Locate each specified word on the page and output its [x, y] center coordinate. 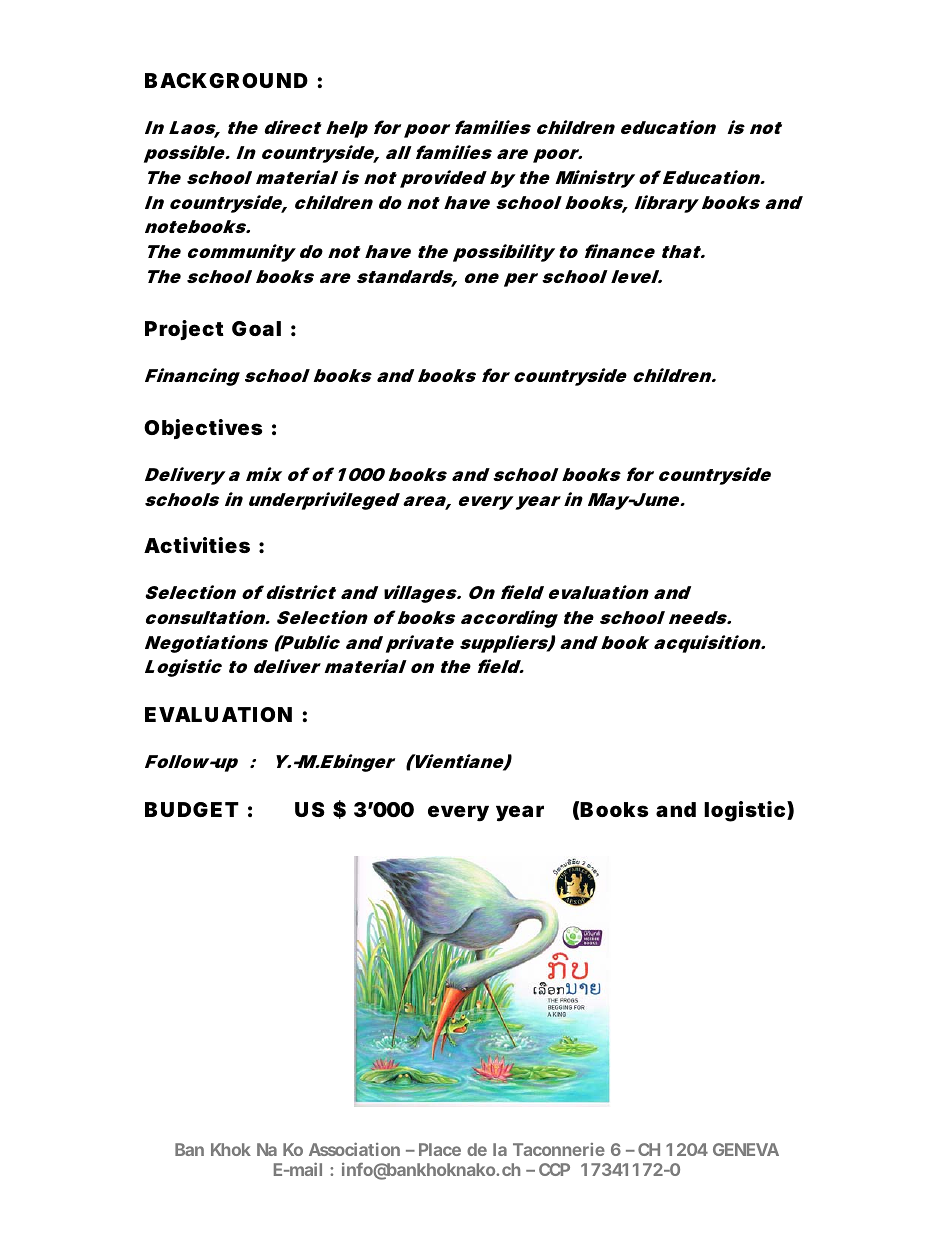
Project [184, 330]
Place [440, 1149]
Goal [256, 328]
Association [354, 1149]
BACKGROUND [226, 80]
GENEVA [746, 1149]
